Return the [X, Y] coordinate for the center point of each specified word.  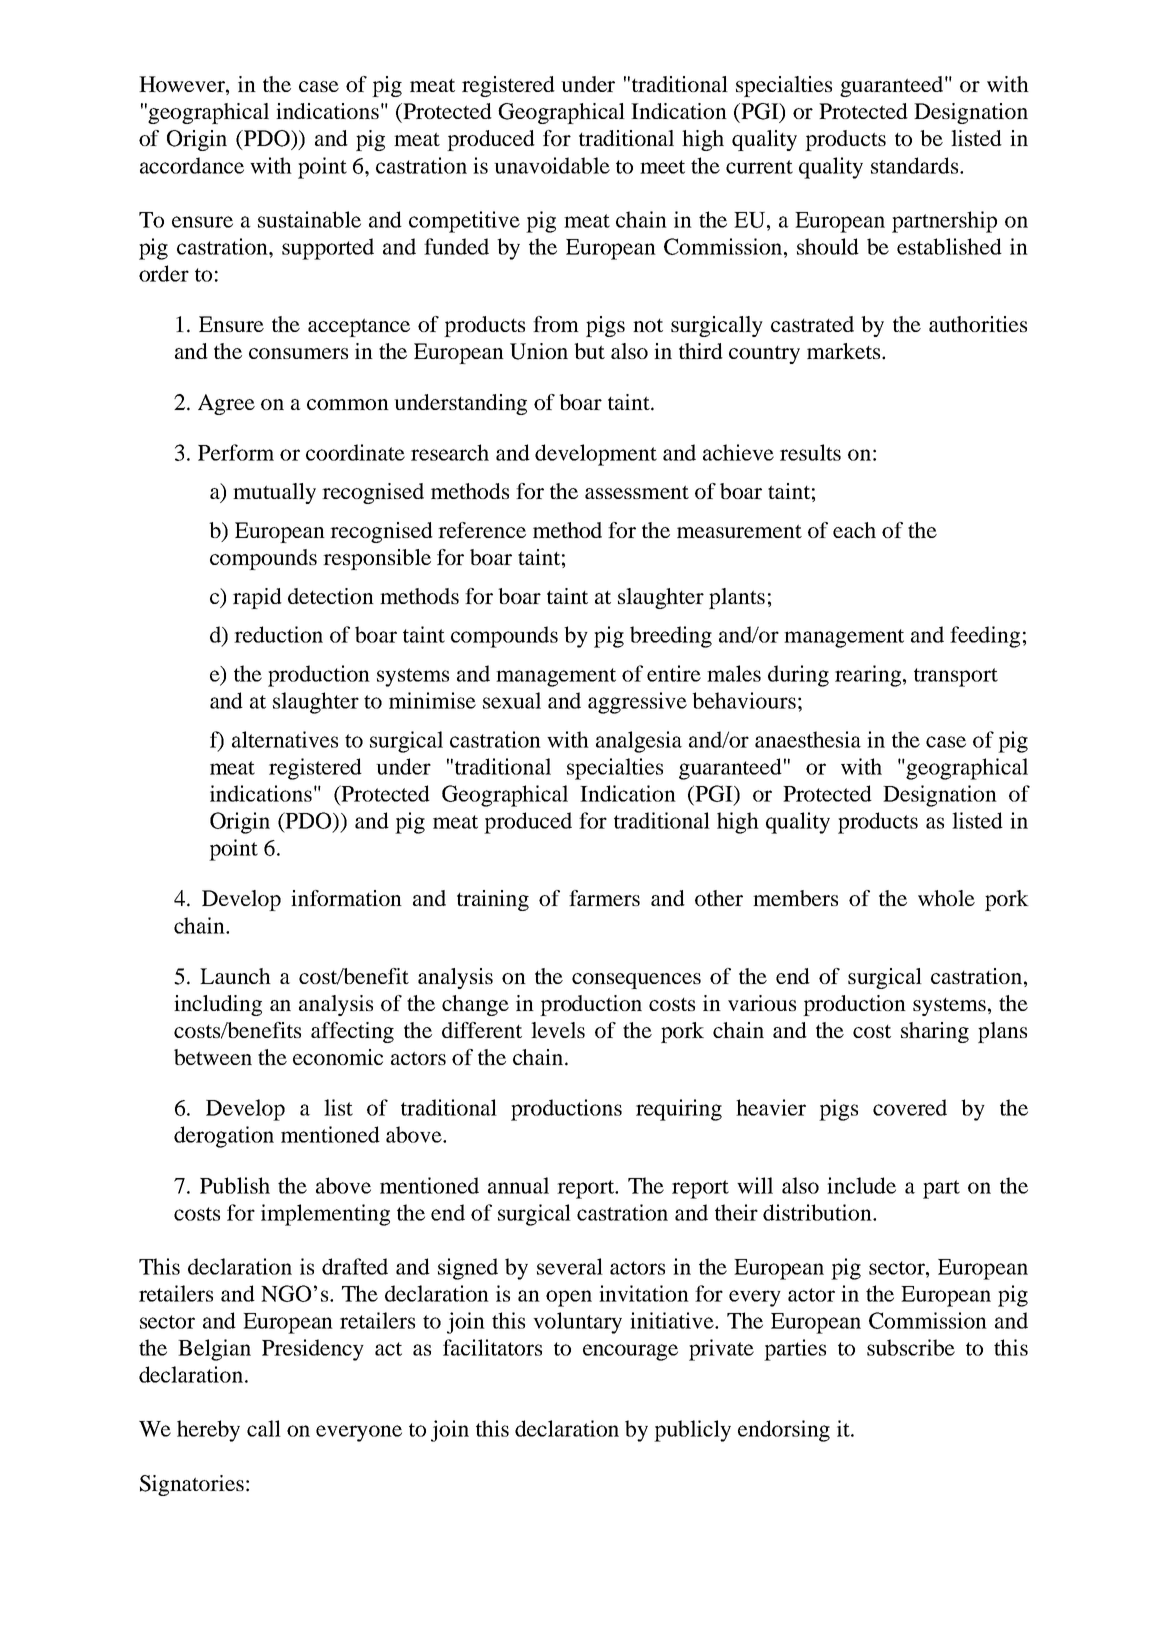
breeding [671, 637]
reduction [278, 634]
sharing [935, 1032]
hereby [208, 1431]
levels [558, 1030]
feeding [985, 637]
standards [914, 165]
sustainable [309, 219]
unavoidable [552, 165]
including [218, 1005]
